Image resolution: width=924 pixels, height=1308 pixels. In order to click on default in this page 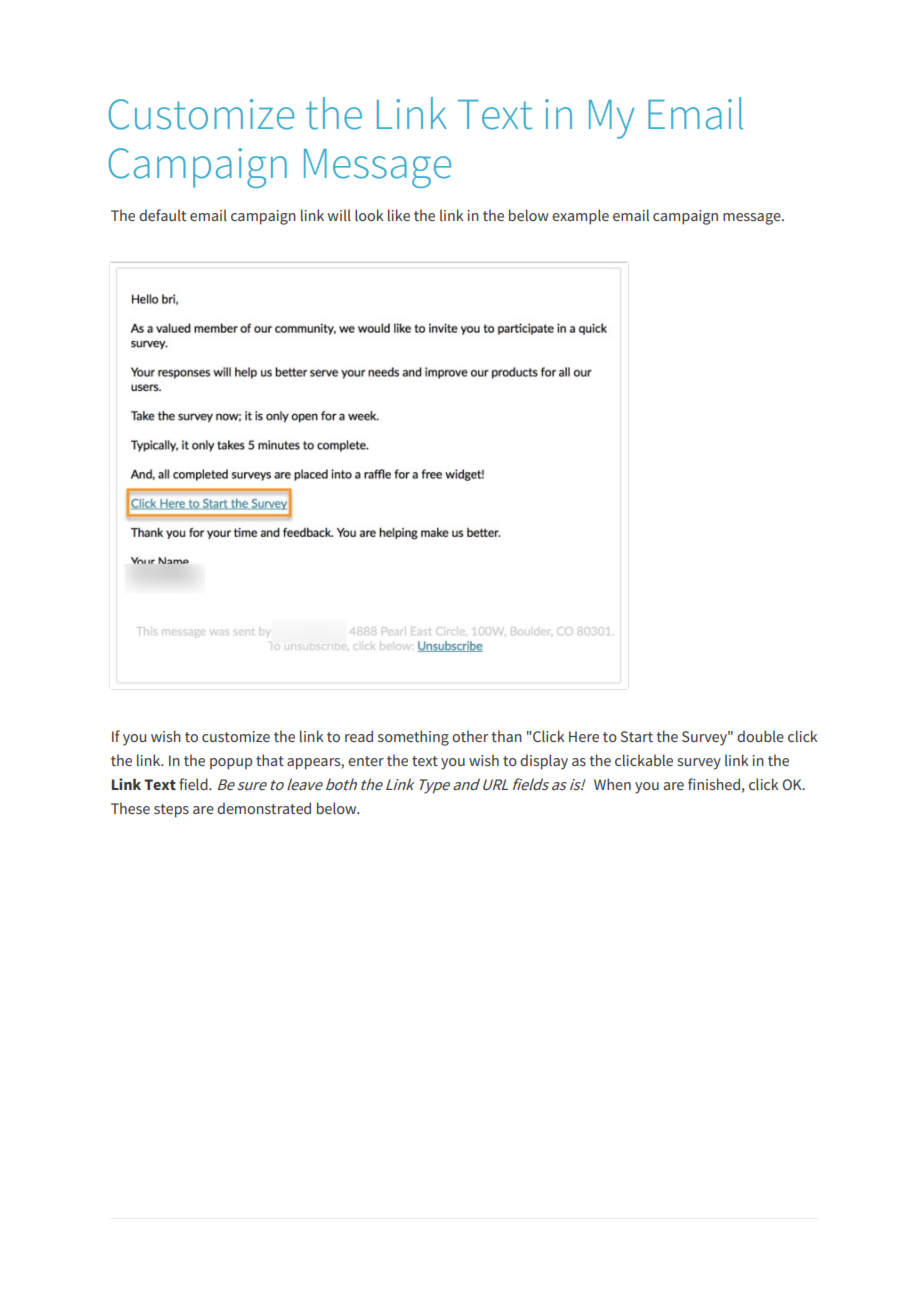, I will do `click(162, 215)`.
